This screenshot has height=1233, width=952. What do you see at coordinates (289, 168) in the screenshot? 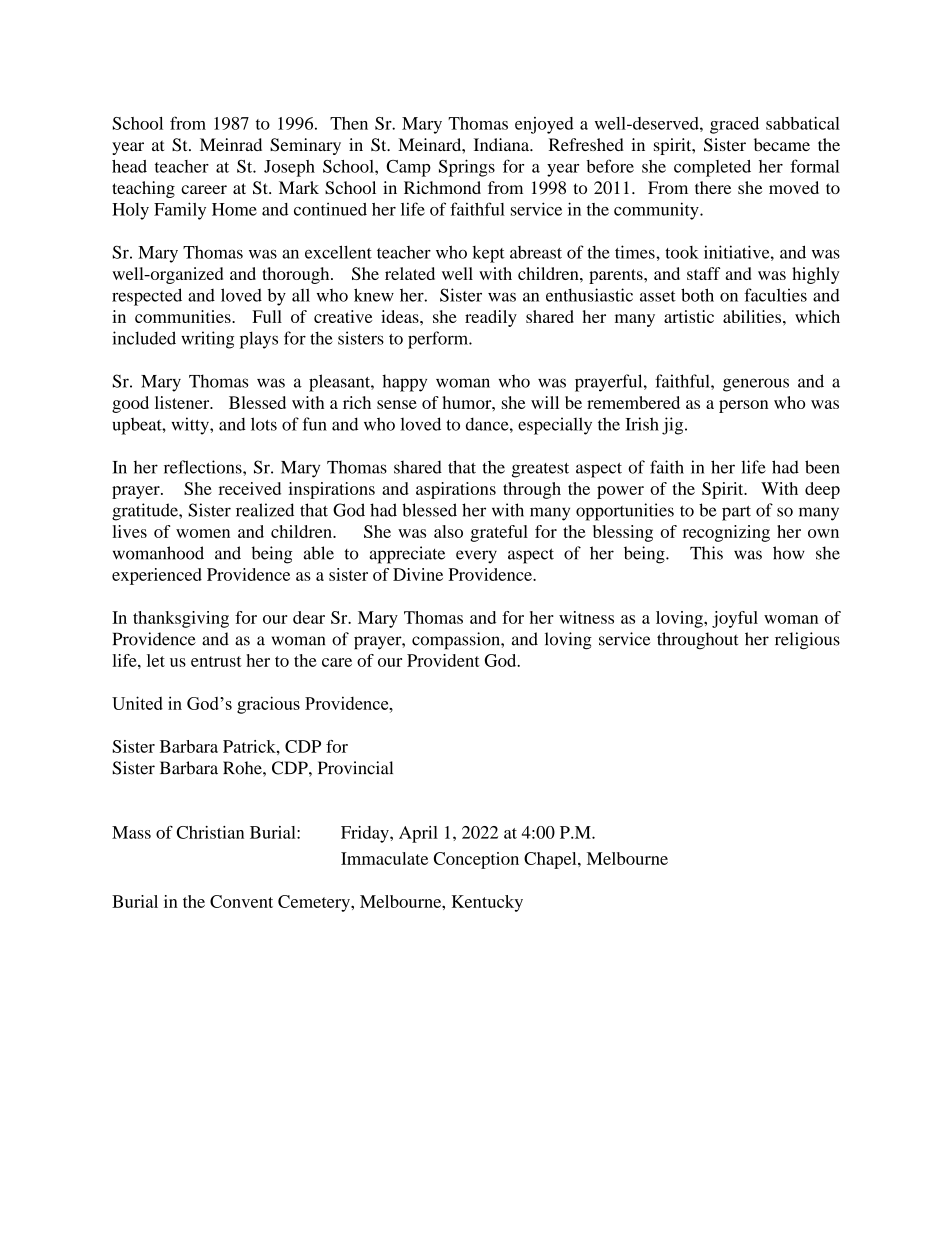
I see `Joseph` at bounding box center [289, 168].
